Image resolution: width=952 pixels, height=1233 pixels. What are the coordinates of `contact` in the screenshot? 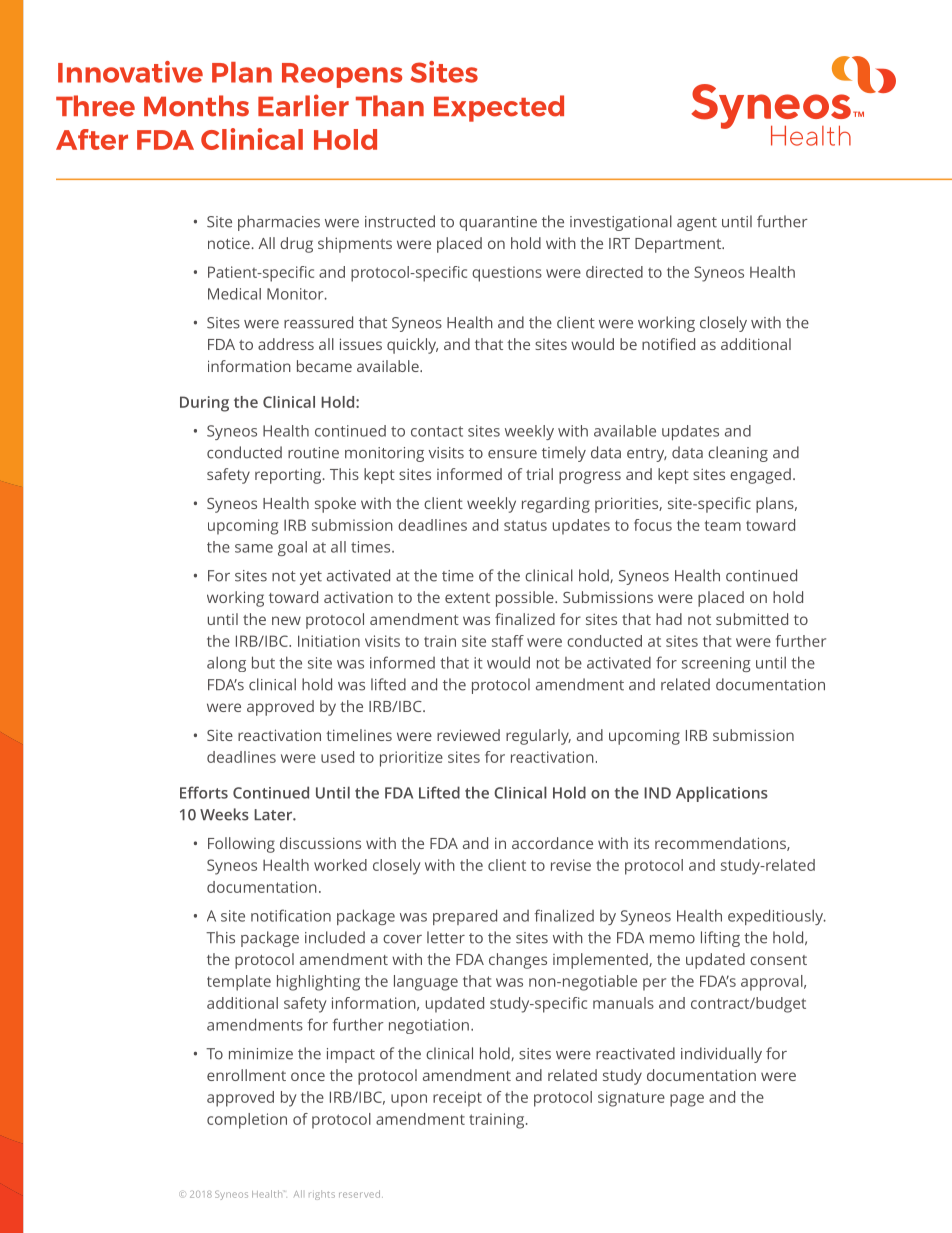 It's located at (437, 431).
